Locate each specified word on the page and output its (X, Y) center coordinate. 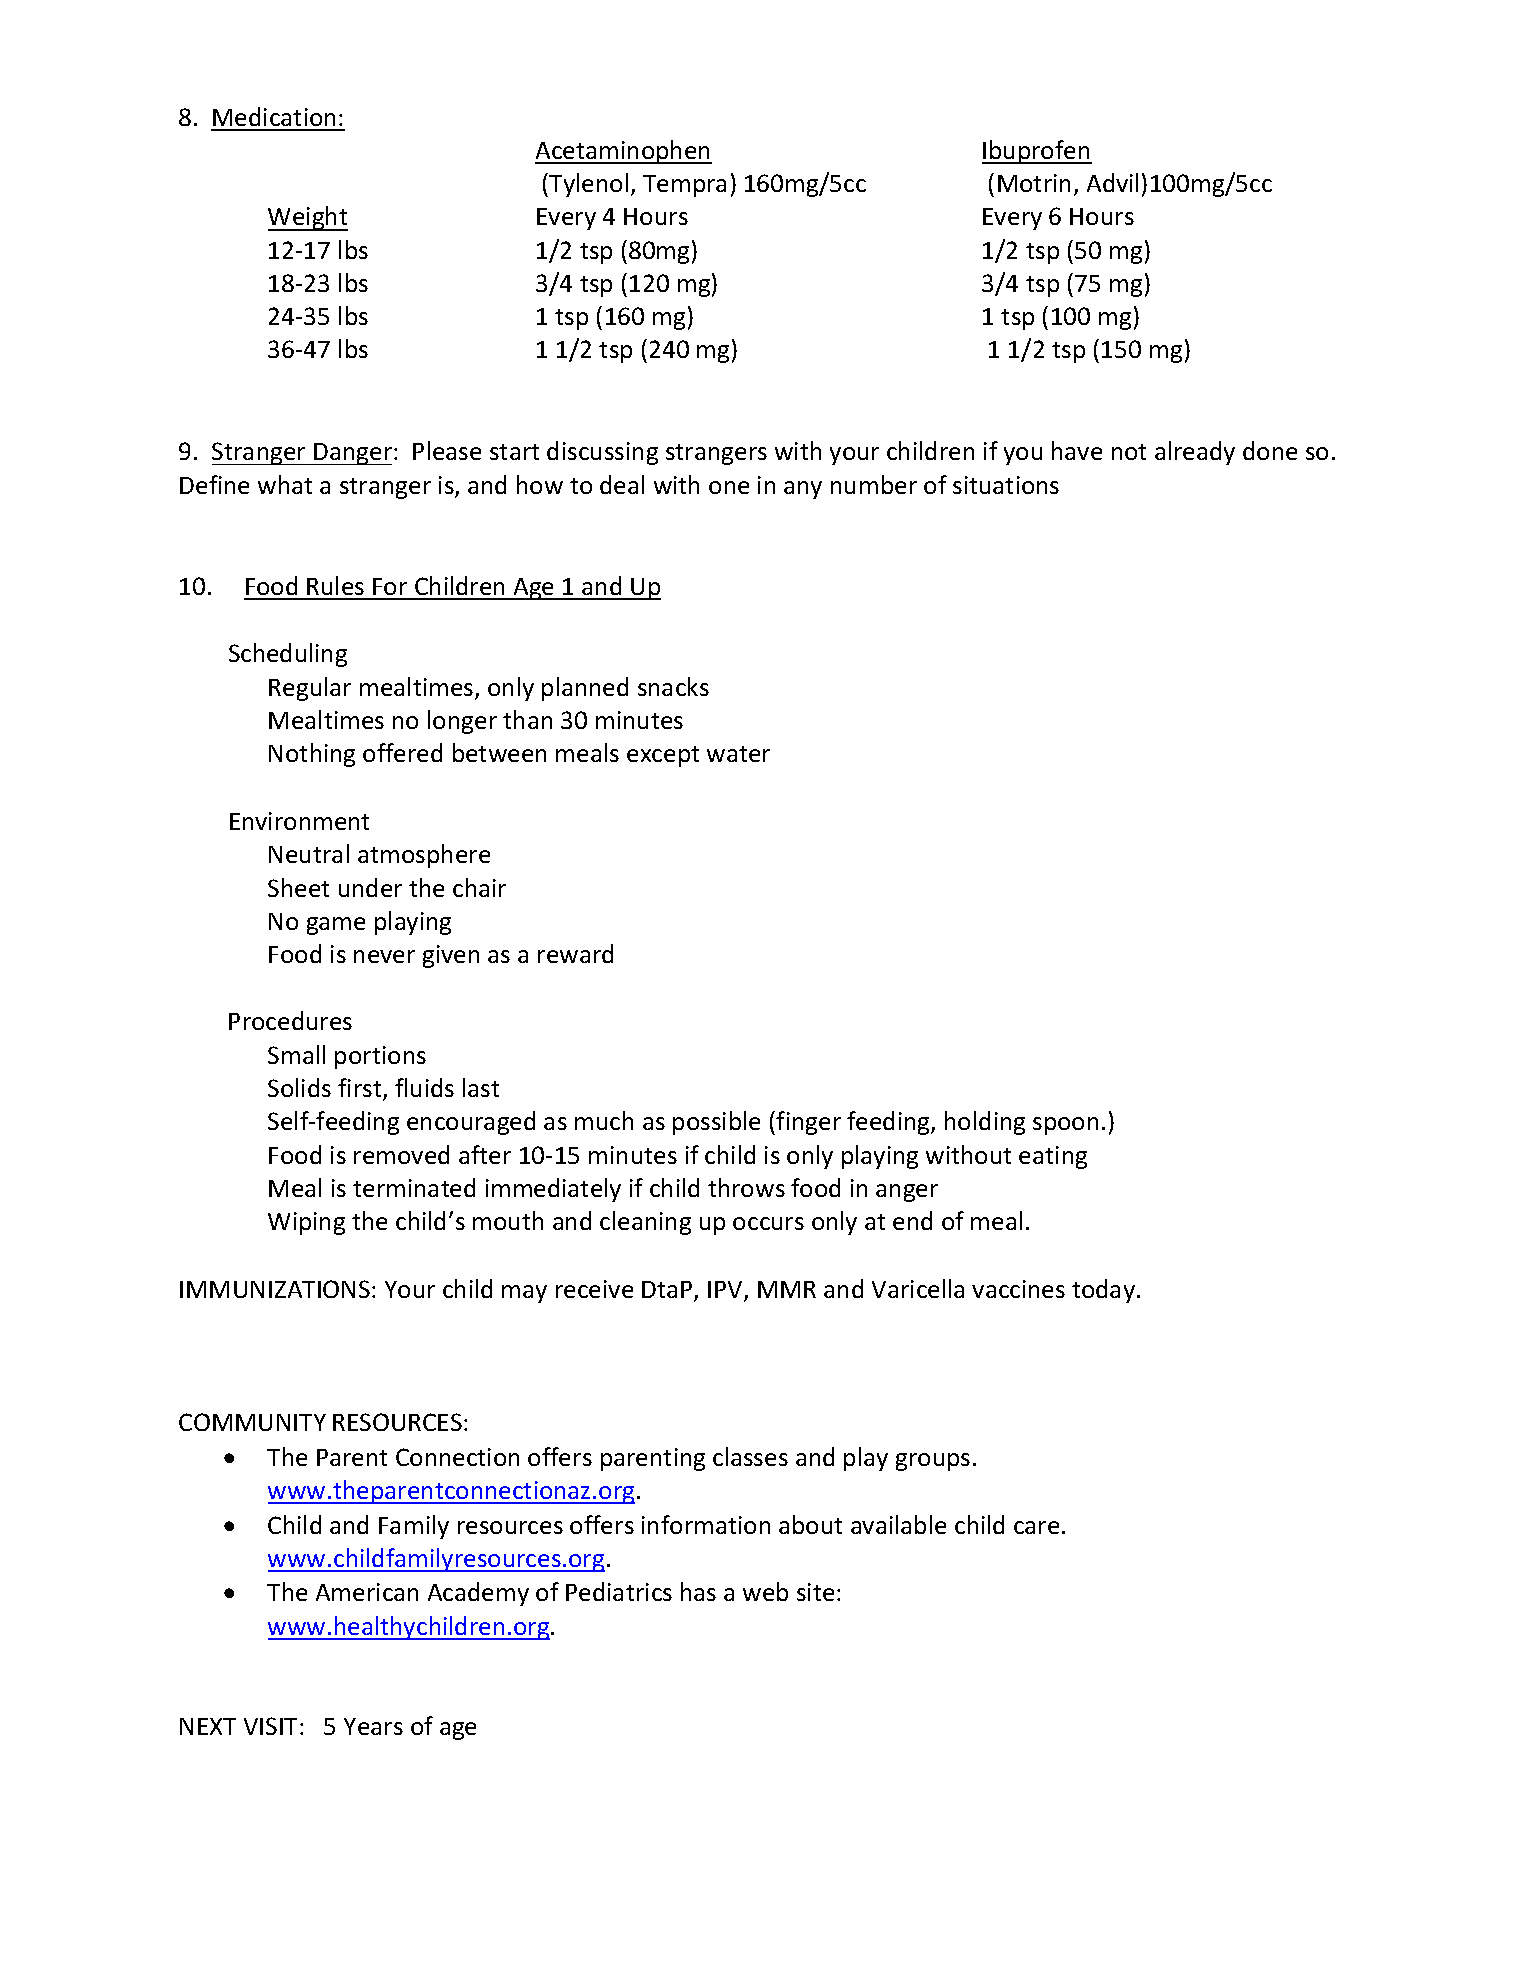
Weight (308, 218)
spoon (1065, 1126)
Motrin (1034, 183)
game (336, 926)
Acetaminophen (623, 152)
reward (575, 953)
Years (373, 1726)
